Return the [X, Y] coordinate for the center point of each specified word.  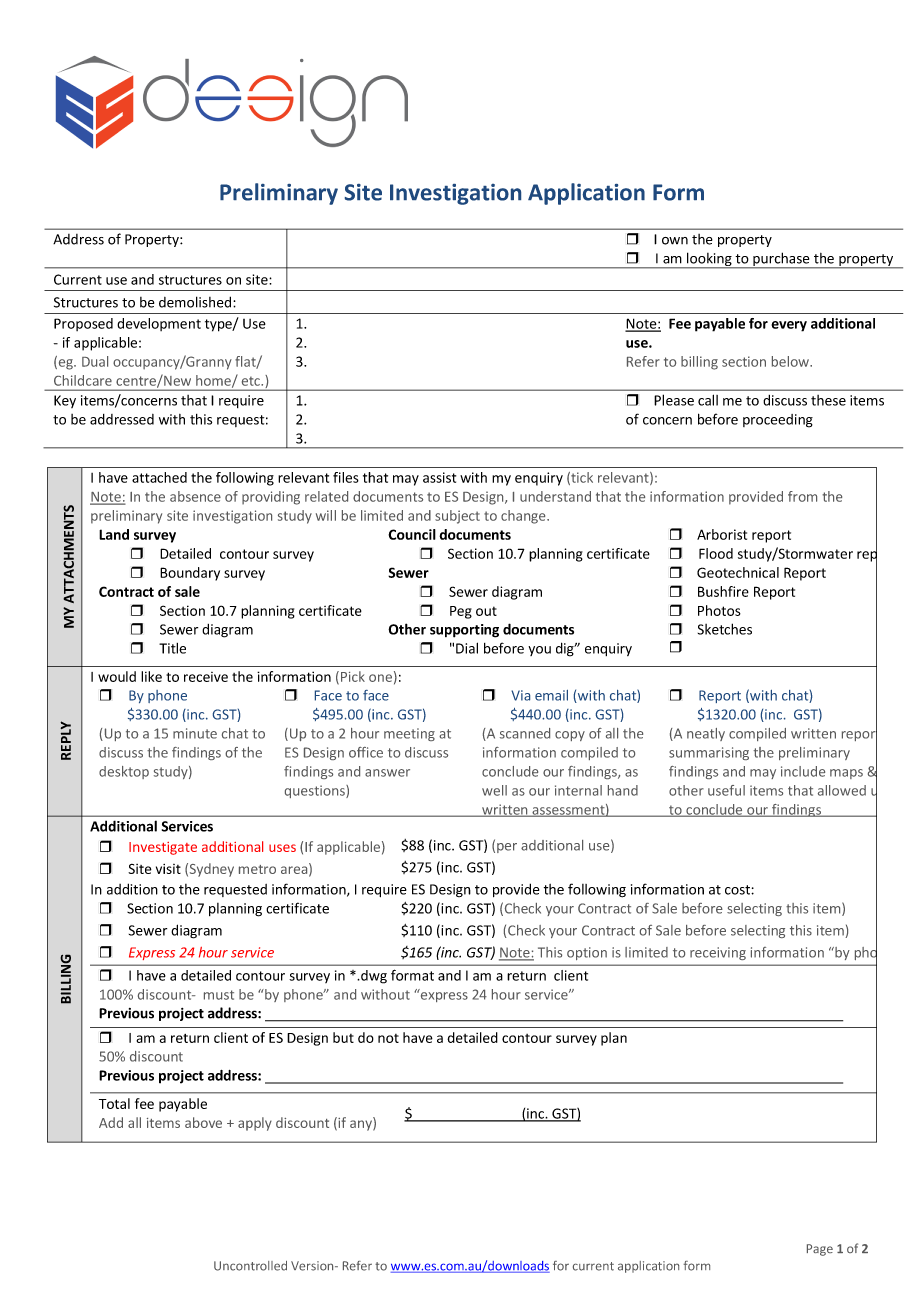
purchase [781, 260]
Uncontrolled [250, 1266]
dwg [373, 977]
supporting [464, 631]
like [151, 676]
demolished [196, 302]
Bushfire [723, 591]
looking [709, 260]
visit [168, 869]
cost [738, 890]
